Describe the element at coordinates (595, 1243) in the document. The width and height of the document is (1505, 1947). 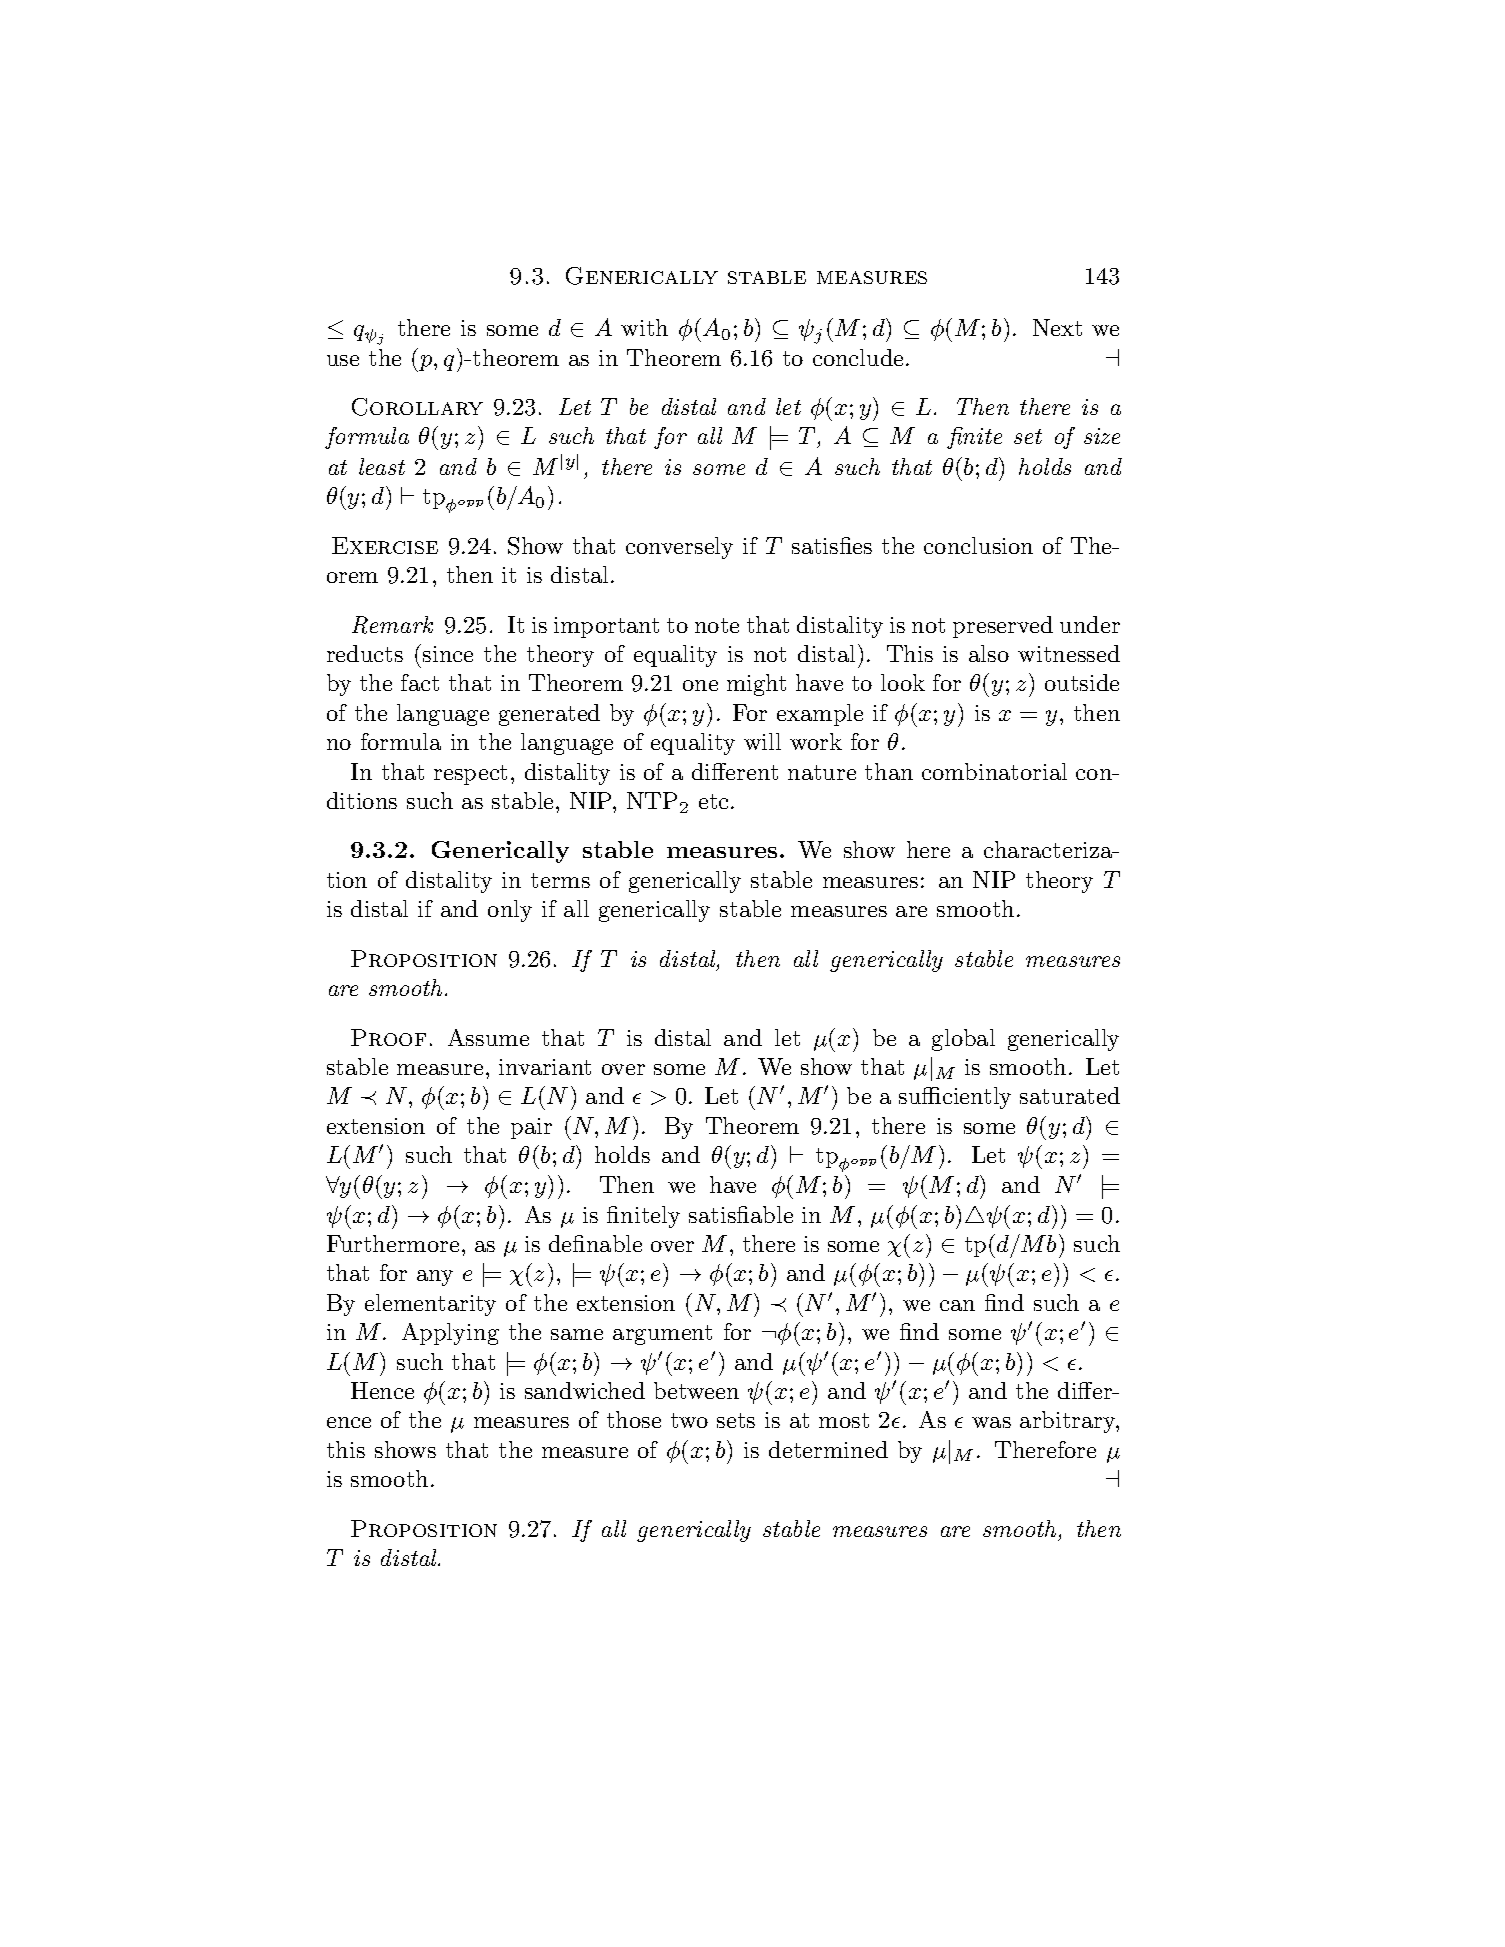
I see `definable` at that location.
